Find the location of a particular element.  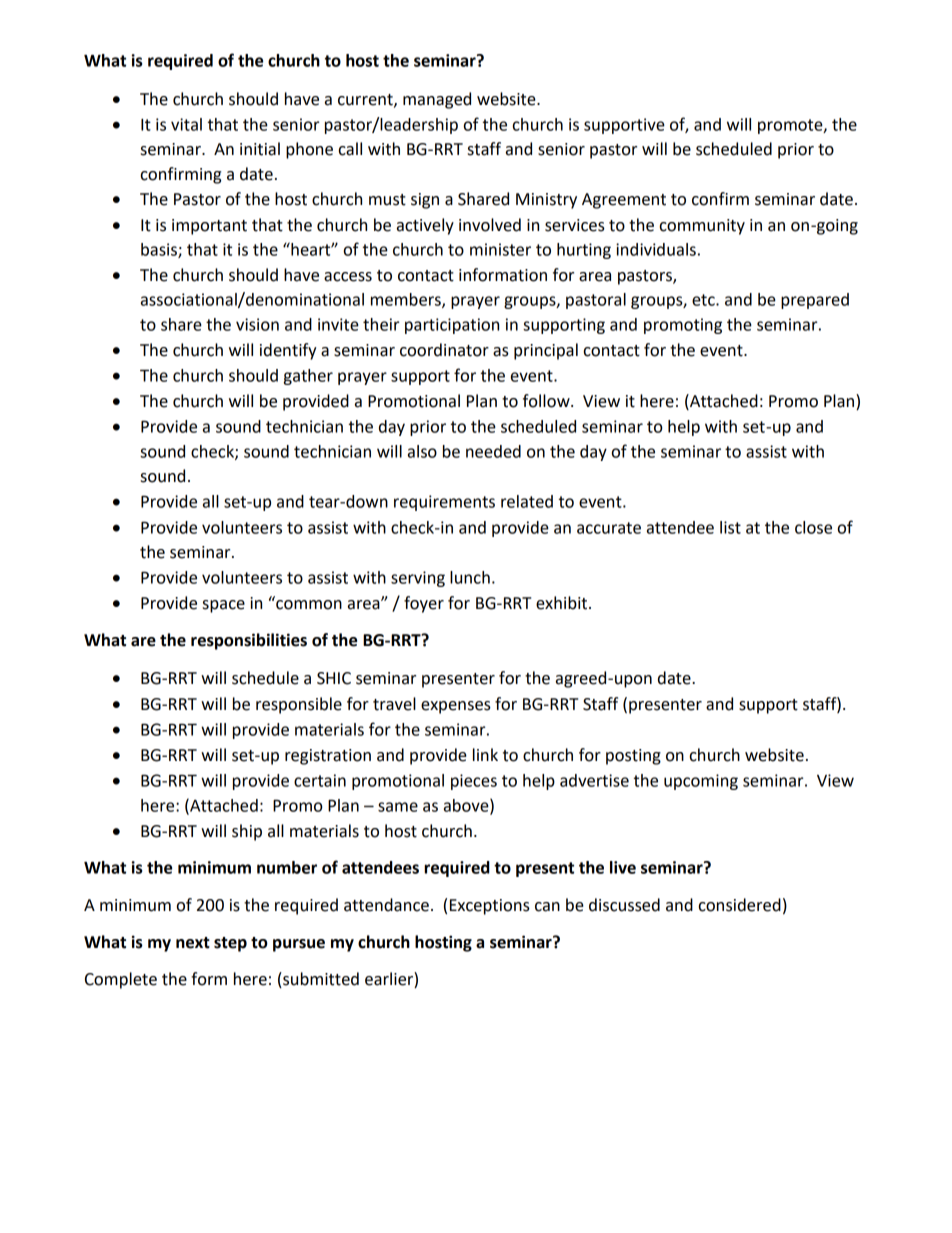

next is located at coordinates (193, 943).
